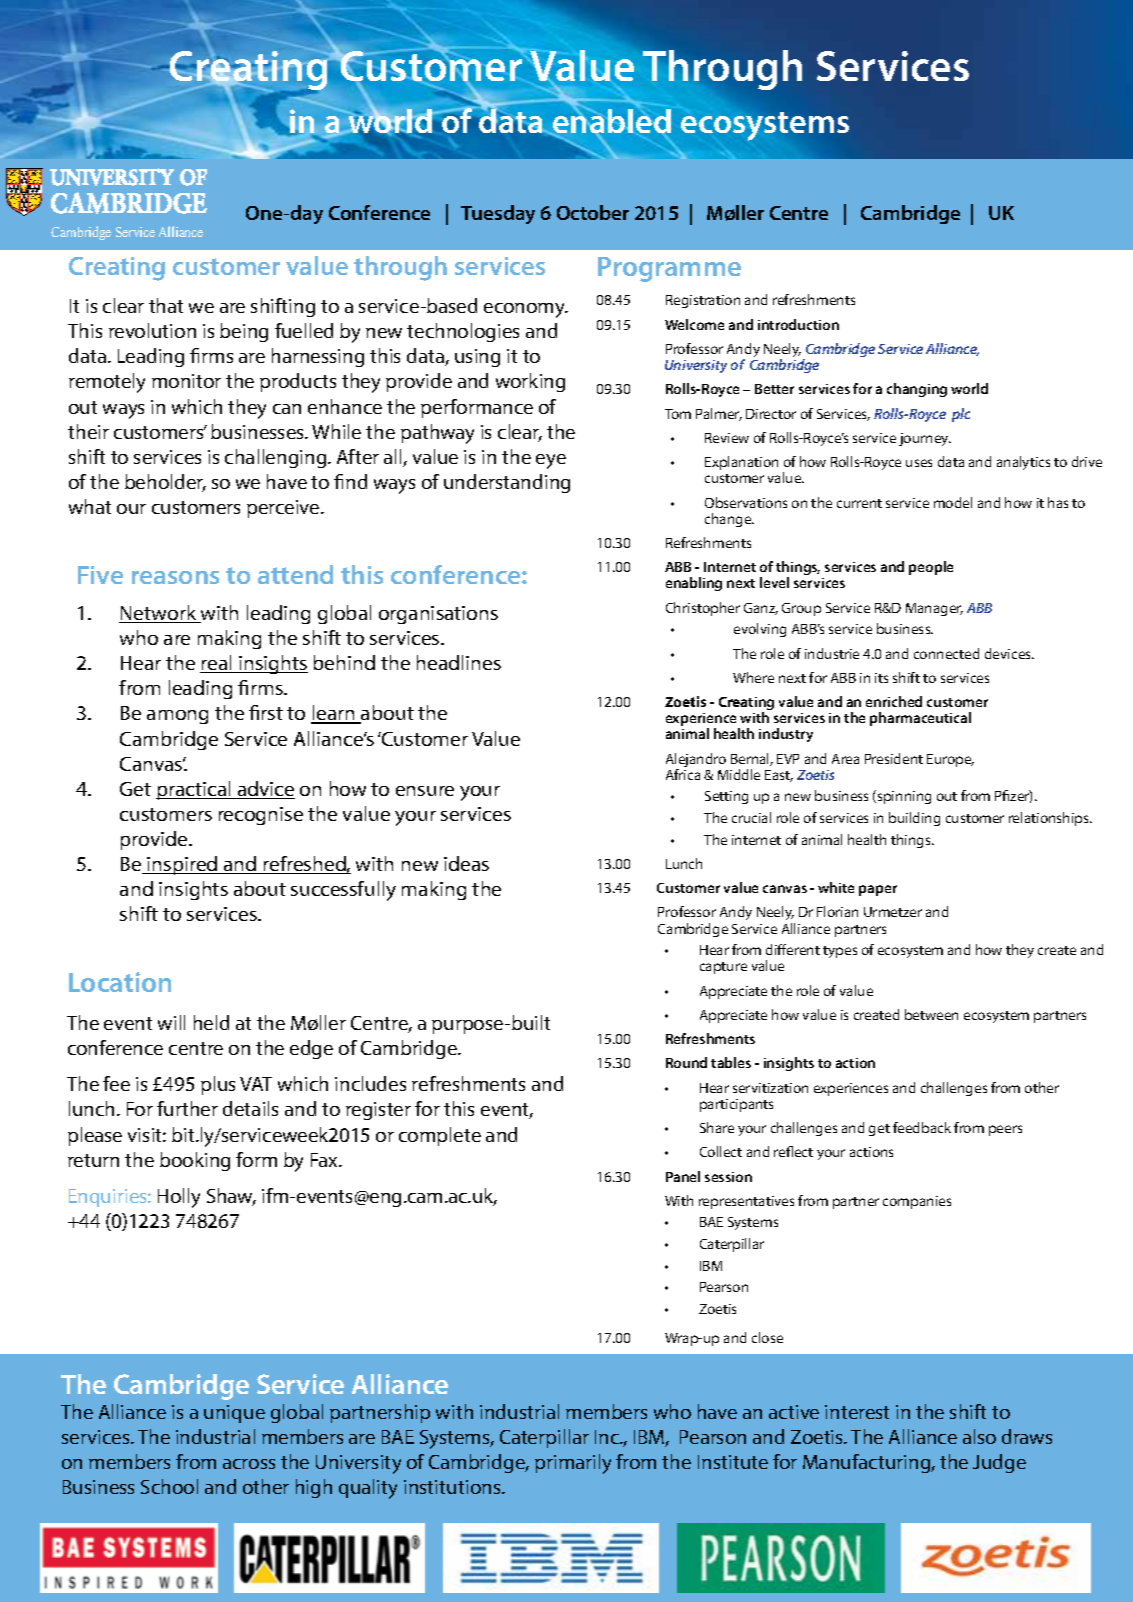 This screenshot has height=1602, width=1133. What do you see at coordinates (249, 1464) in the screenshot?
I see `across` at bounding box center [249, 1464].
